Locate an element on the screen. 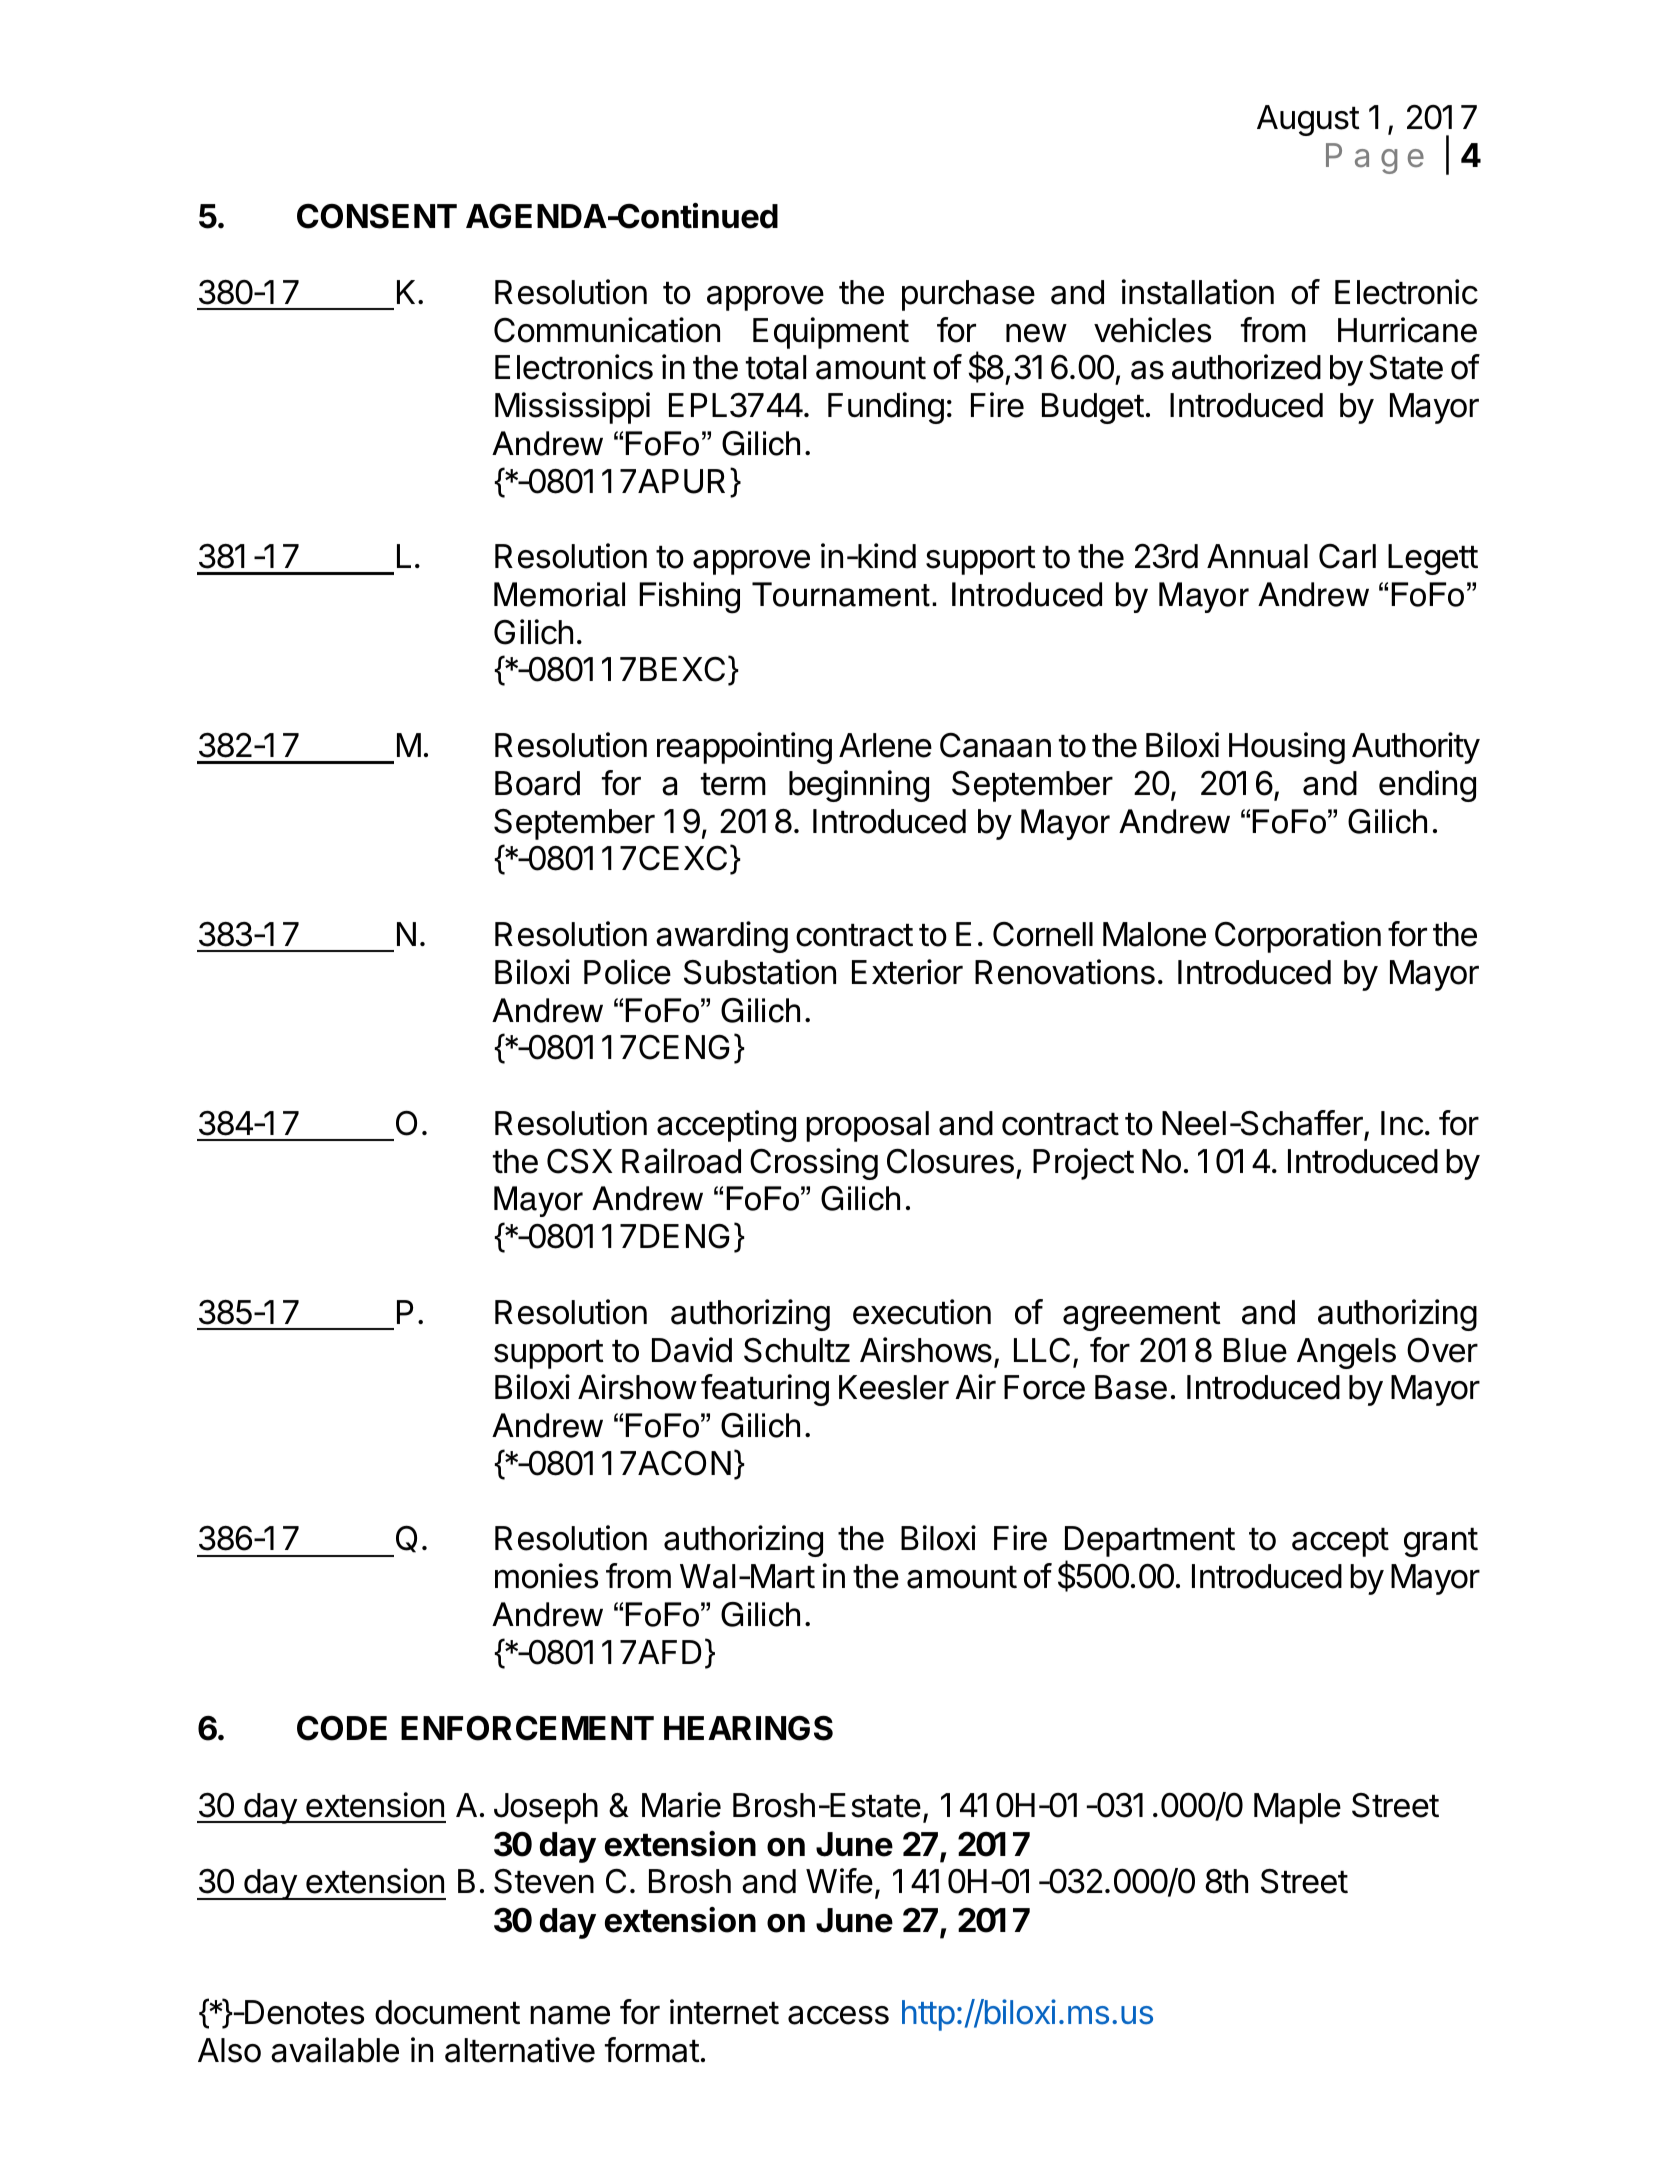 This screenshot has width=1675, height=2168. August is located at coordinates (1308, 120).
